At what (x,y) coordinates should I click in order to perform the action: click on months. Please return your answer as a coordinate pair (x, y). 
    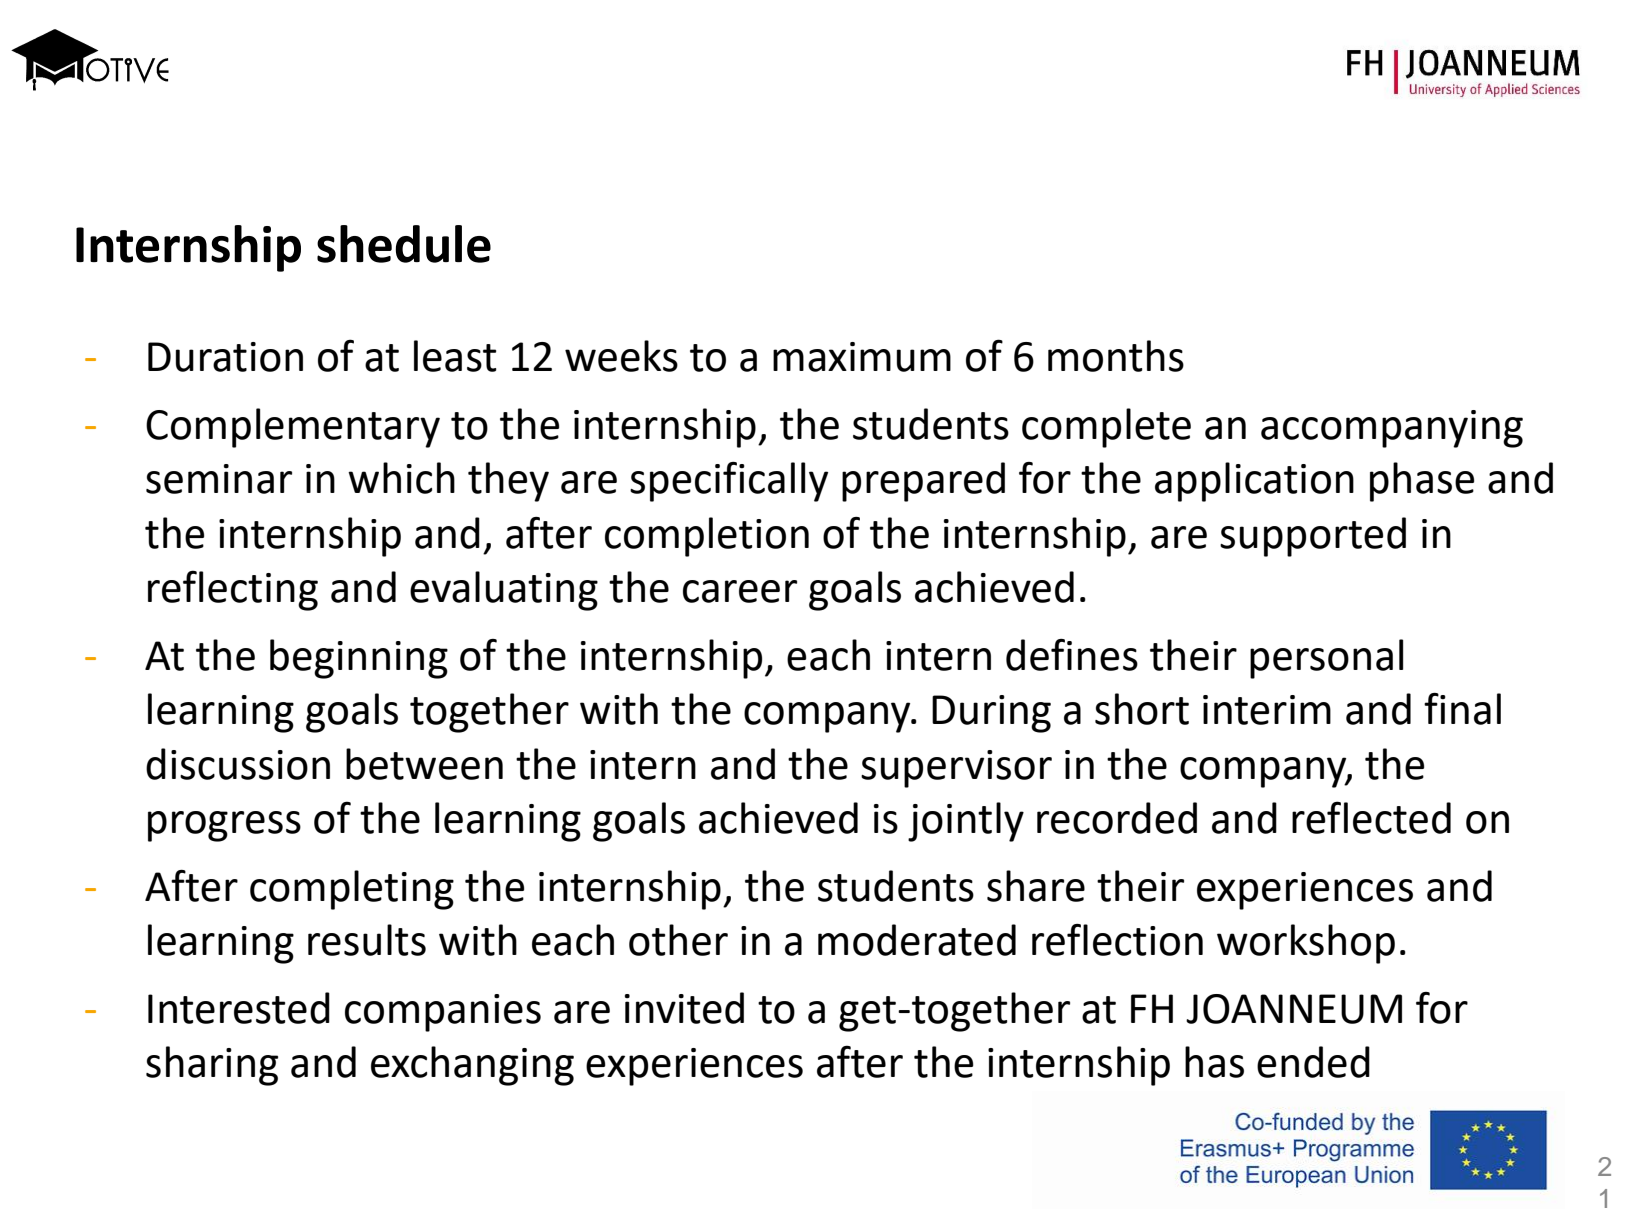
    Looking at the image, I should click on (1116, 356).
